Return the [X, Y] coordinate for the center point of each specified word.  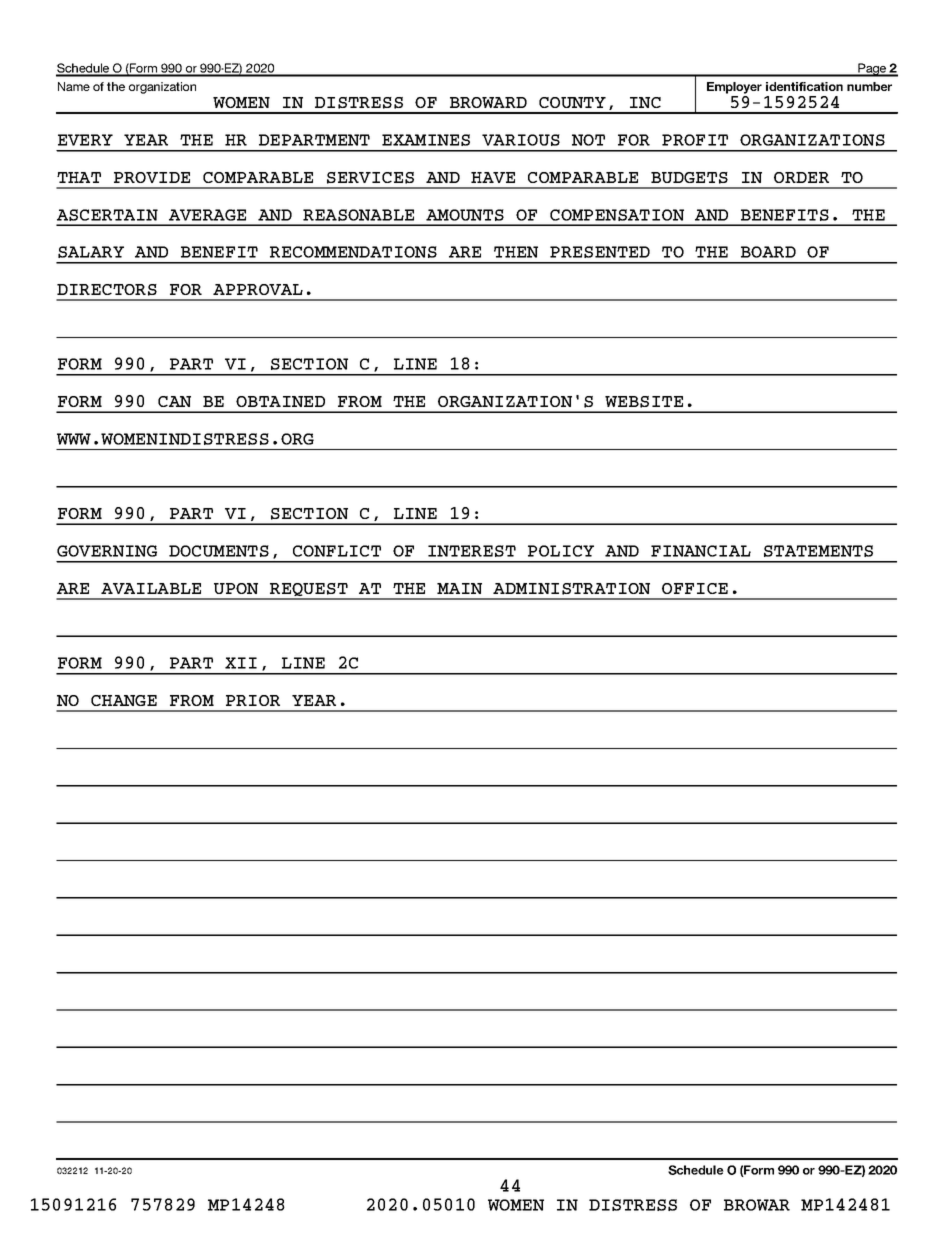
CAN [174, 401]
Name [74, 86]
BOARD [768, 252]
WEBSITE [644, 402]
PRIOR [253, 700]
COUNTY [572, 102]
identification [804, 86]
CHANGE [124, 700]
